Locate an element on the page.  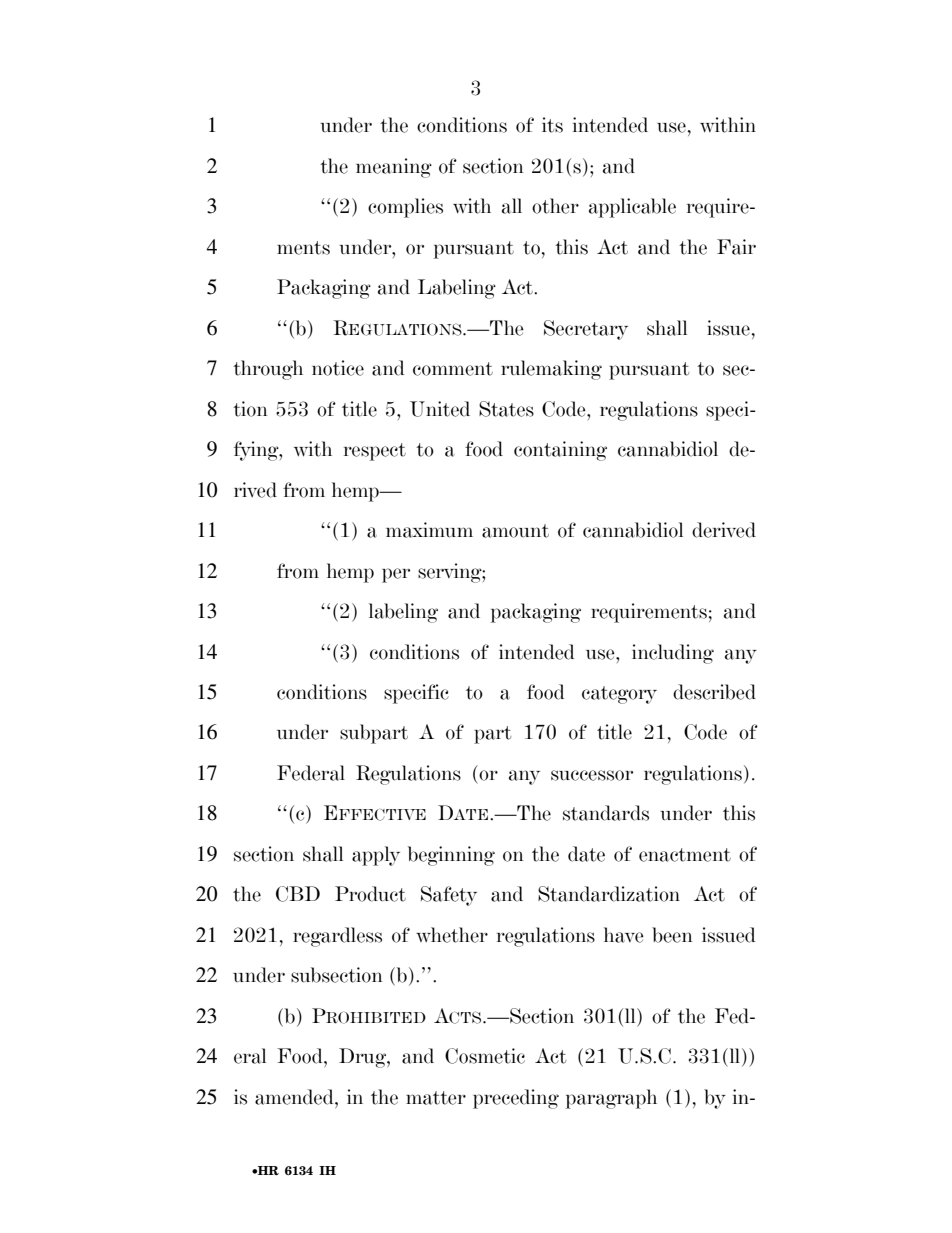
meaning is located at coordinates (394, 168).
